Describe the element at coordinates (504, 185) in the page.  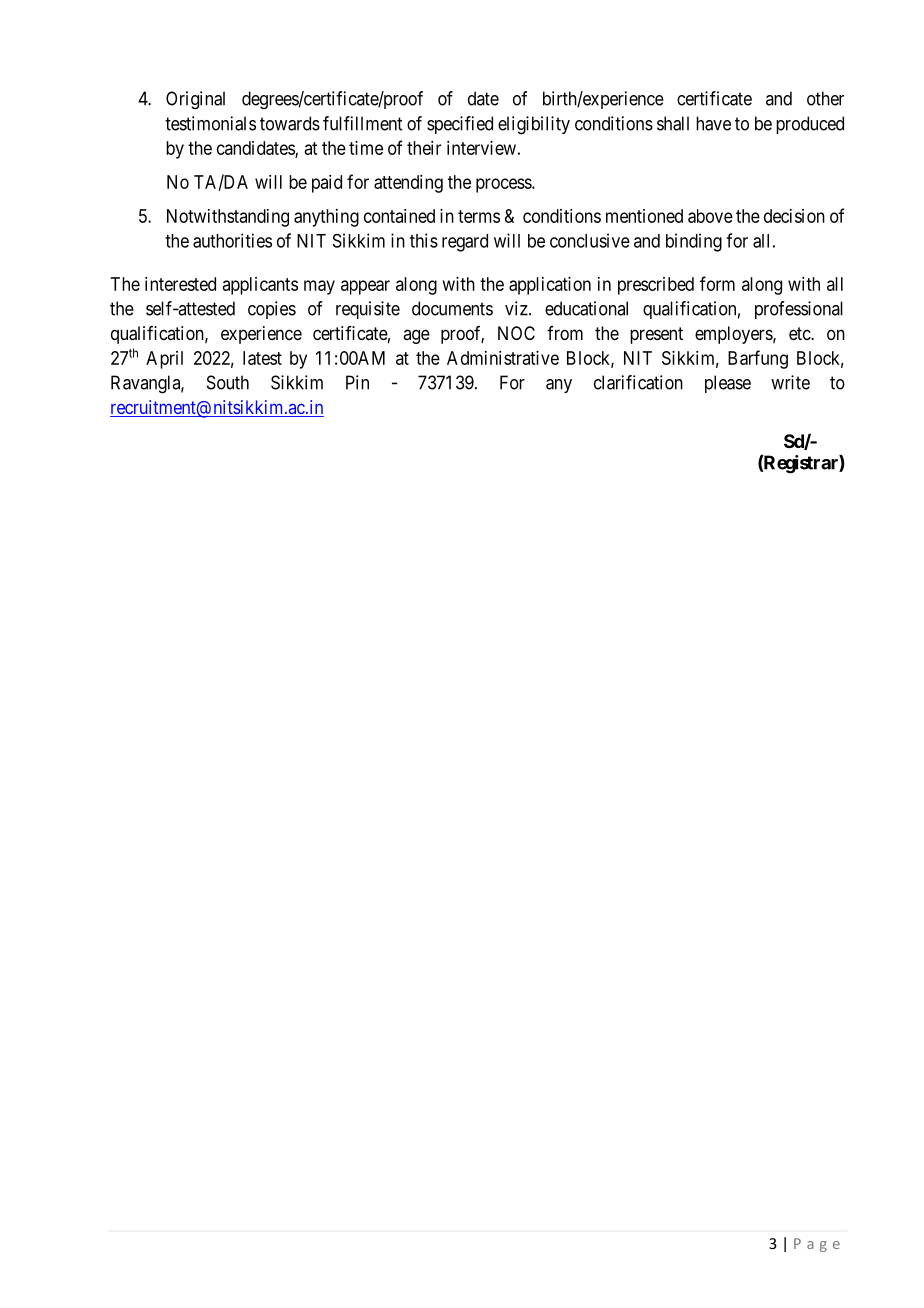
I see `process` at that location.
